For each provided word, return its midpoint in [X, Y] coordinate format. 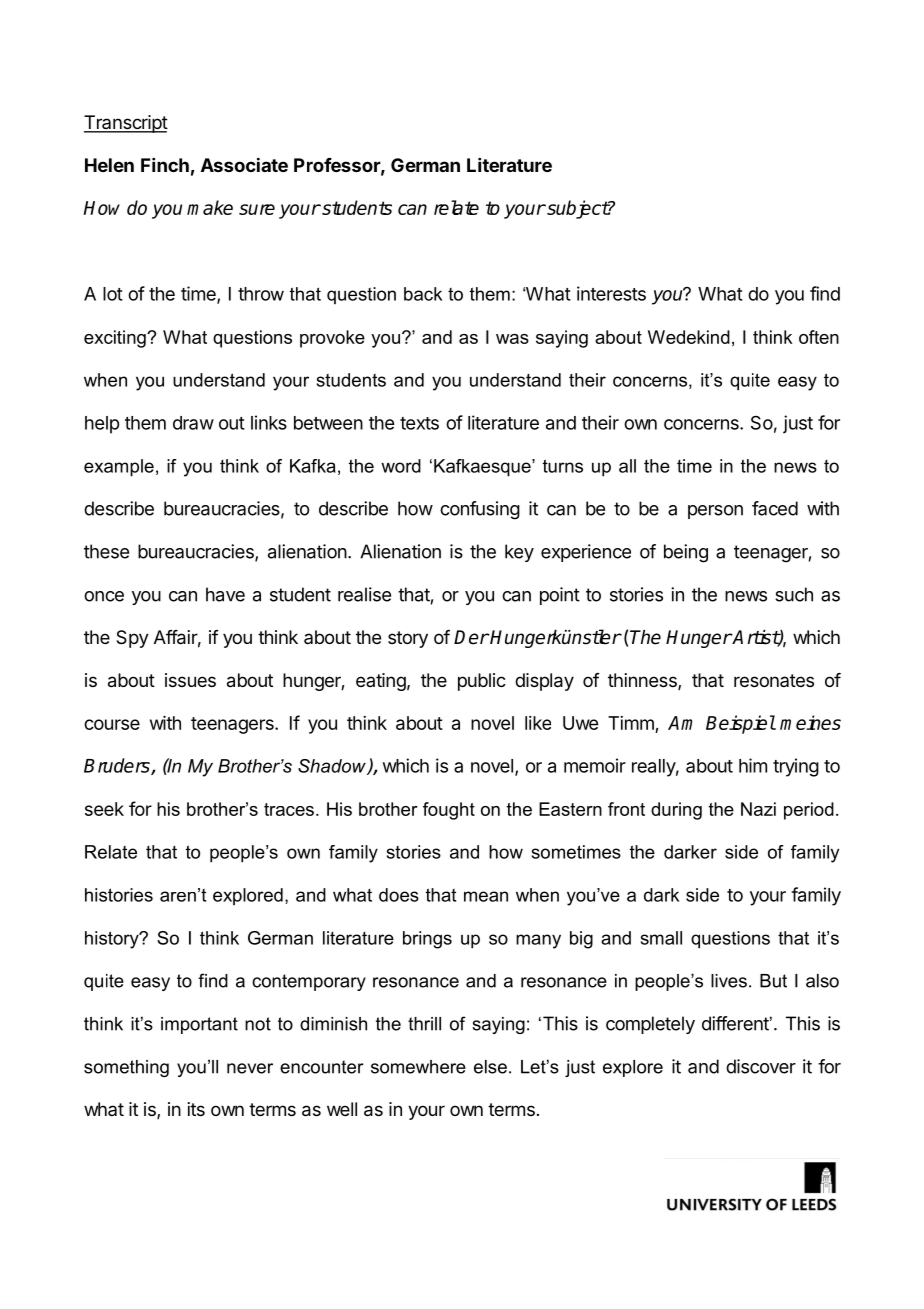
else [490, 1067]
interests [611, 293]
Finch [165, 165]
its [196, 1109]
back [423, 294]
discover [761, 1066]
